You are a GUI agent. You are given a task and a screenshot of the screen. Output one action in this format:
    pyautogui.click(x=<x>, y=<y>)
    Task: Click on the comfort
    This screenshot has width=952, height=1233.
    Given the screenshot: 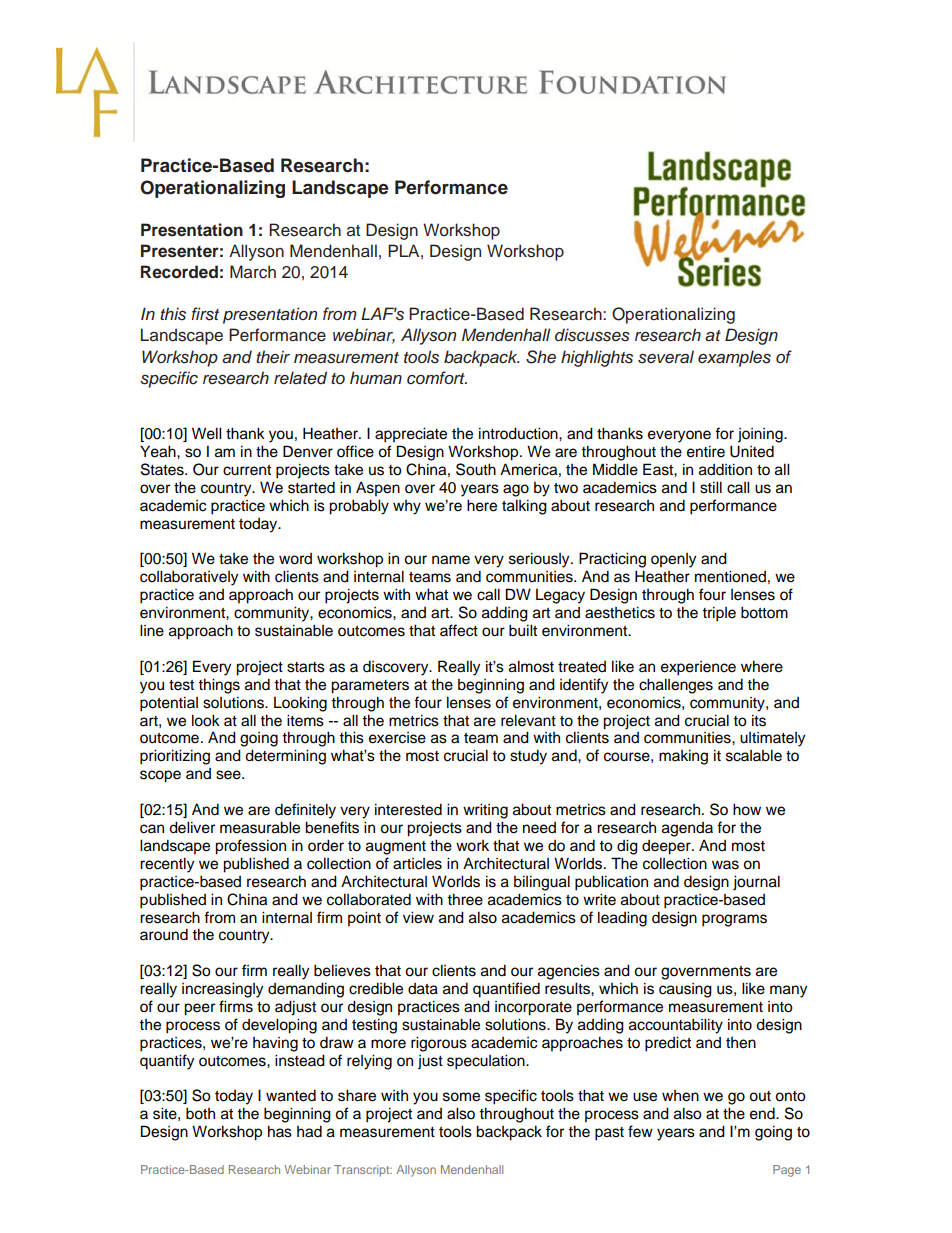 What is the action you would take?
    pyautogui.click(x=437, y=378)
